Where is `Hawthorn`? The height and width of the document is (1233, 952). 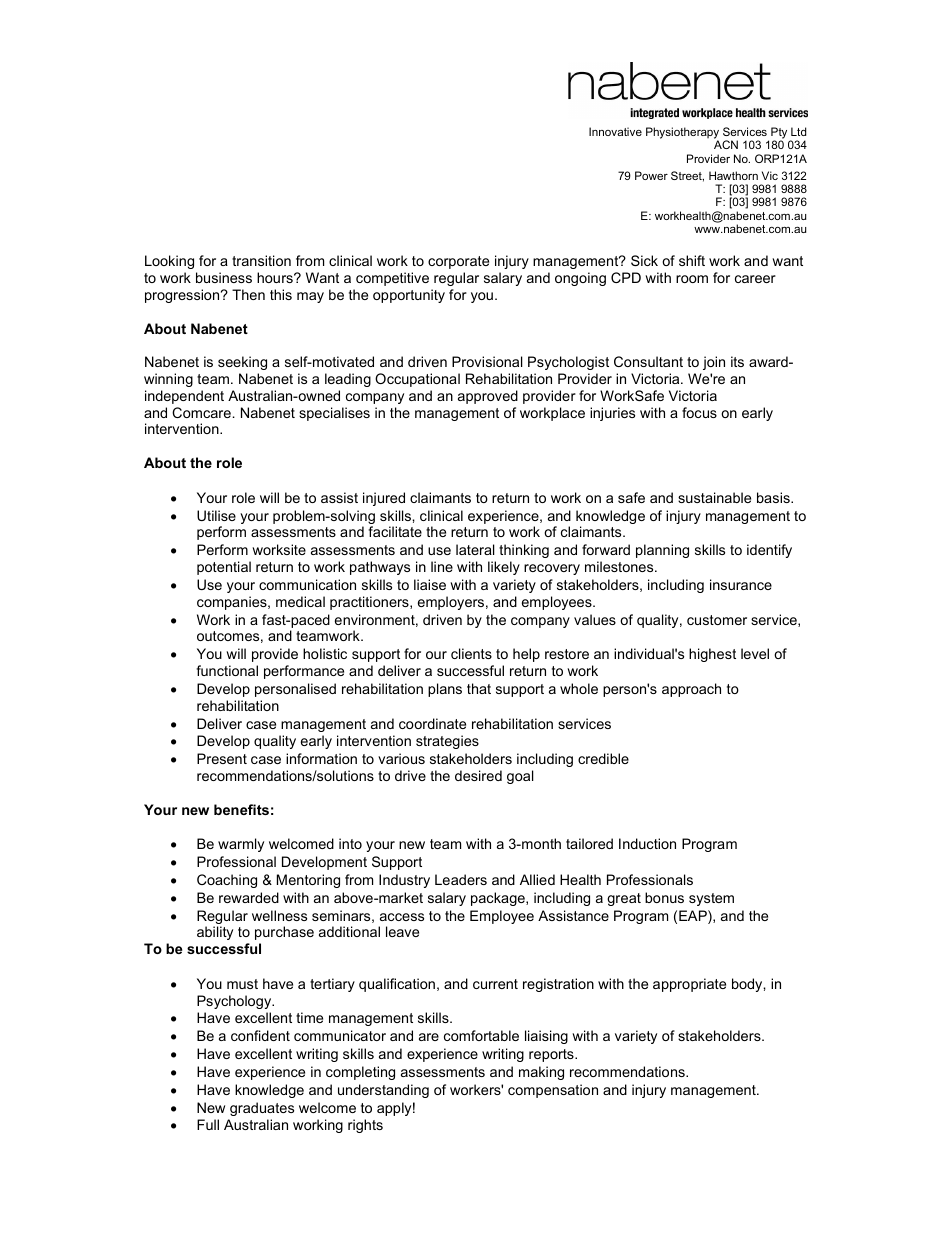
Hawthorn is located at coordinates (733, 175).
